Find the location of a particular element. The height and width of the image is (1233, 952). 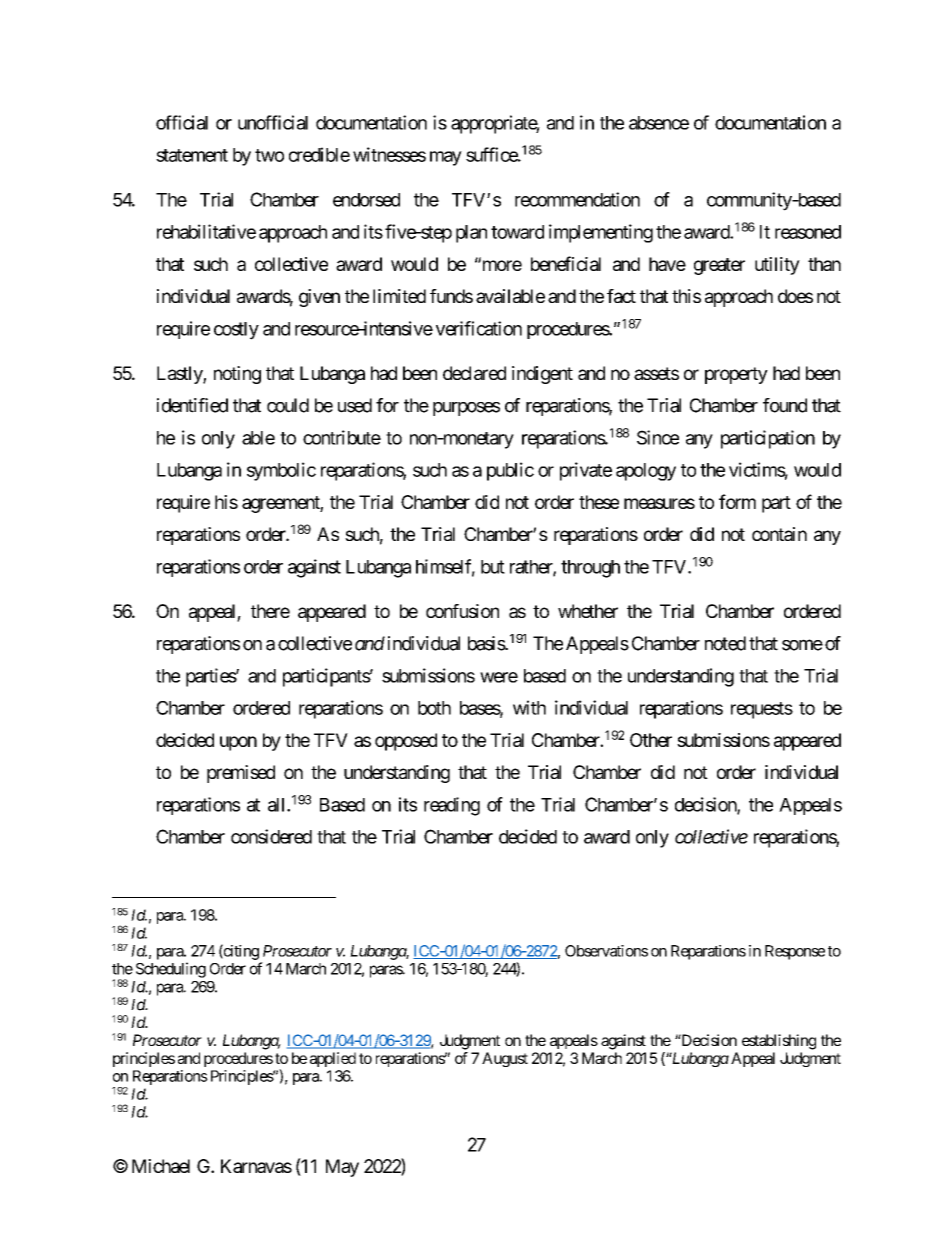

upon is located at coordinates (238, 743).
